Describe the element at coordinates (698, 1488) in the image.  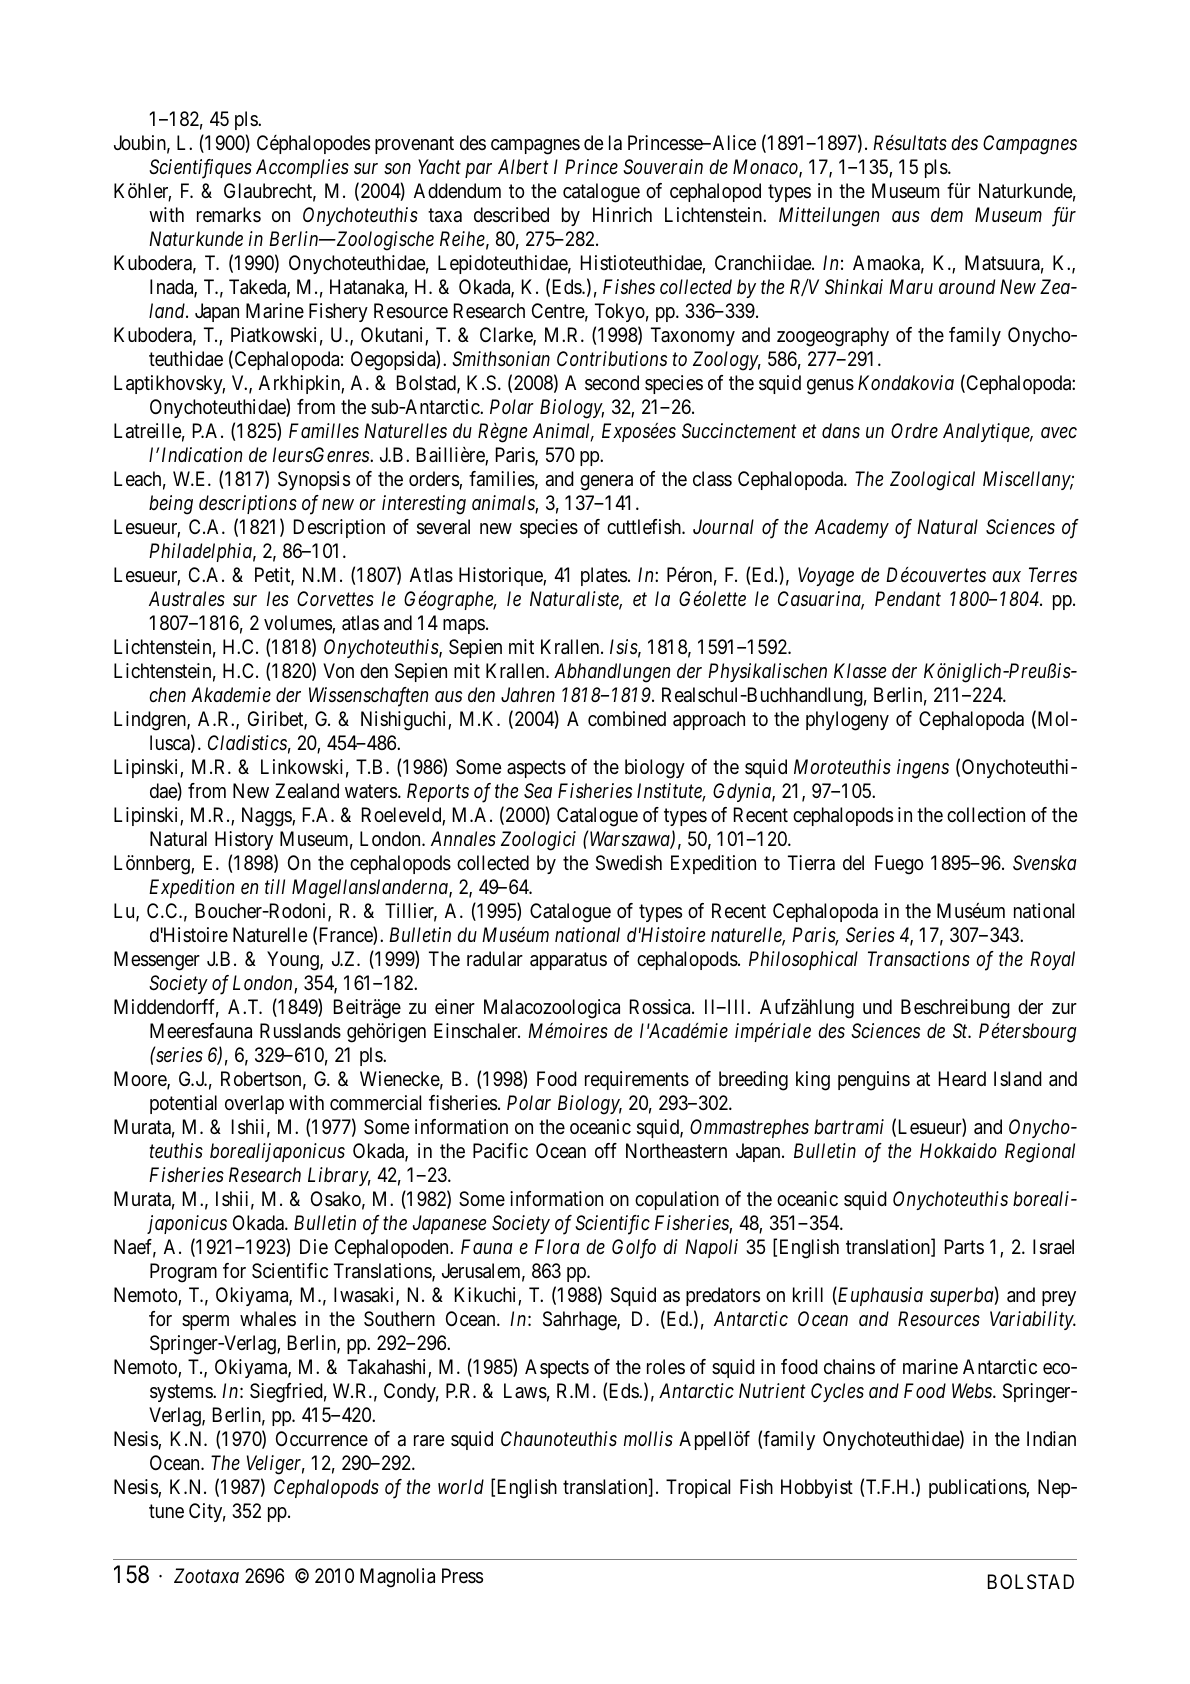
I see `Tropical` at that location.
